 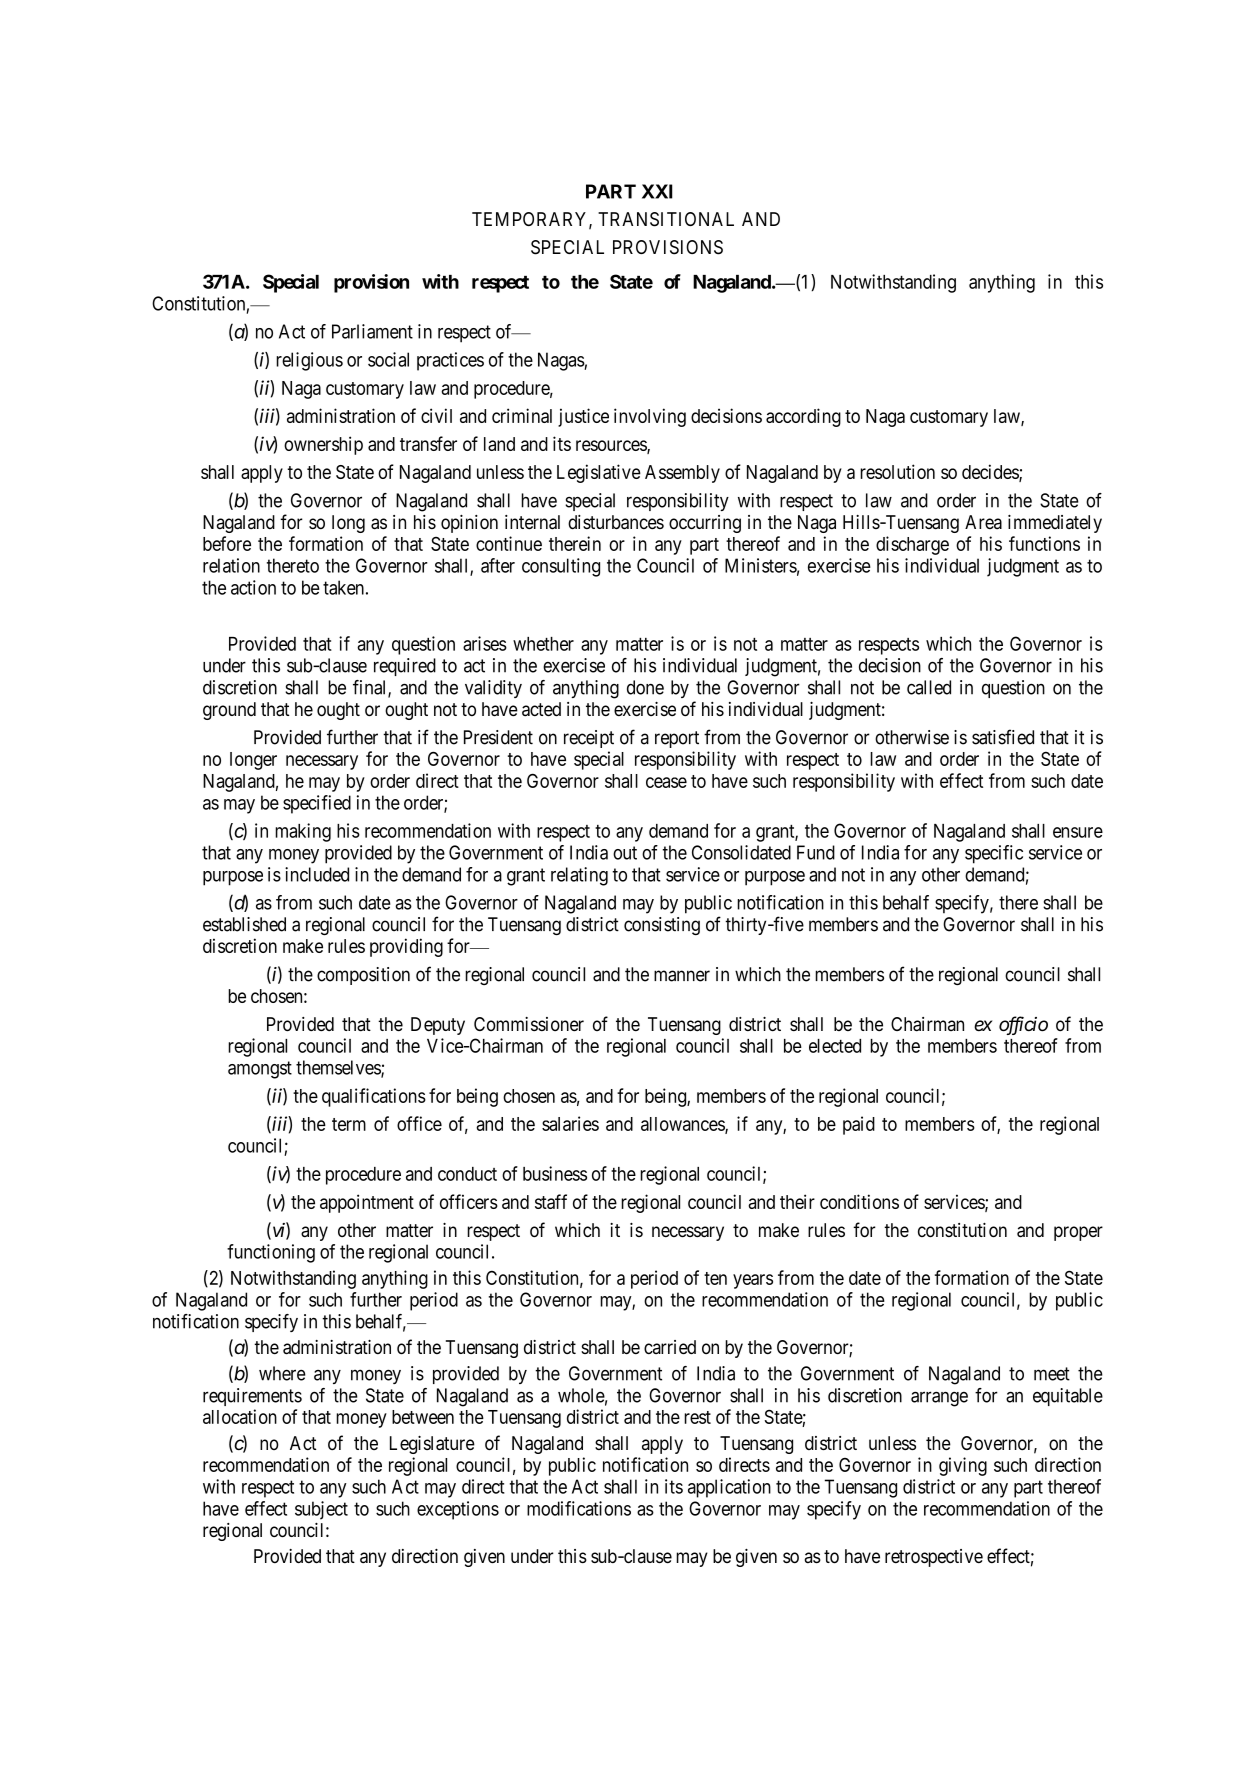 I want to click on subject, so click(x=321, y=1510).
